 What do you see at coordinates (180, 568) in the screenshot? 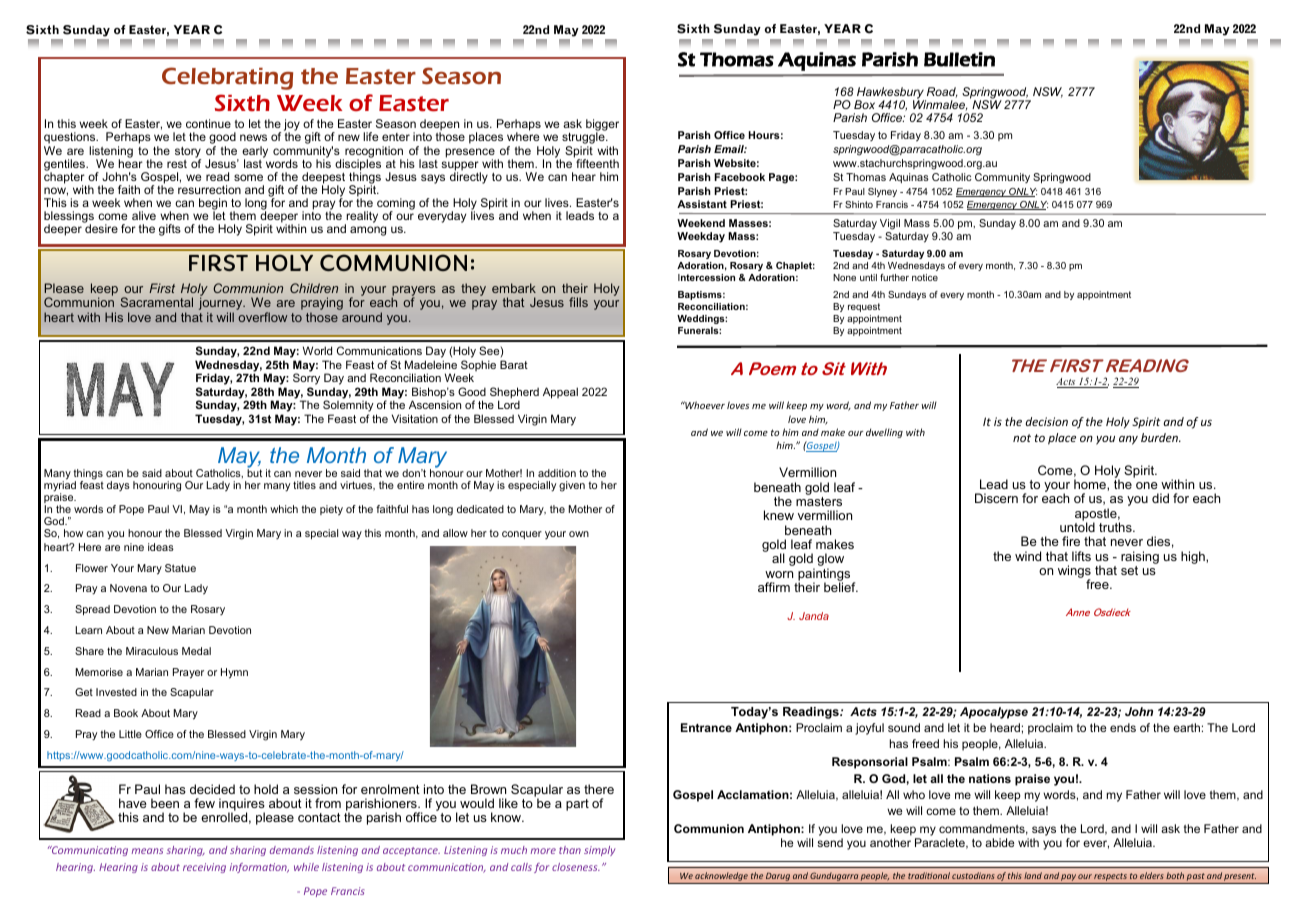
I see `Statue` at bounding box center [180, 568].
